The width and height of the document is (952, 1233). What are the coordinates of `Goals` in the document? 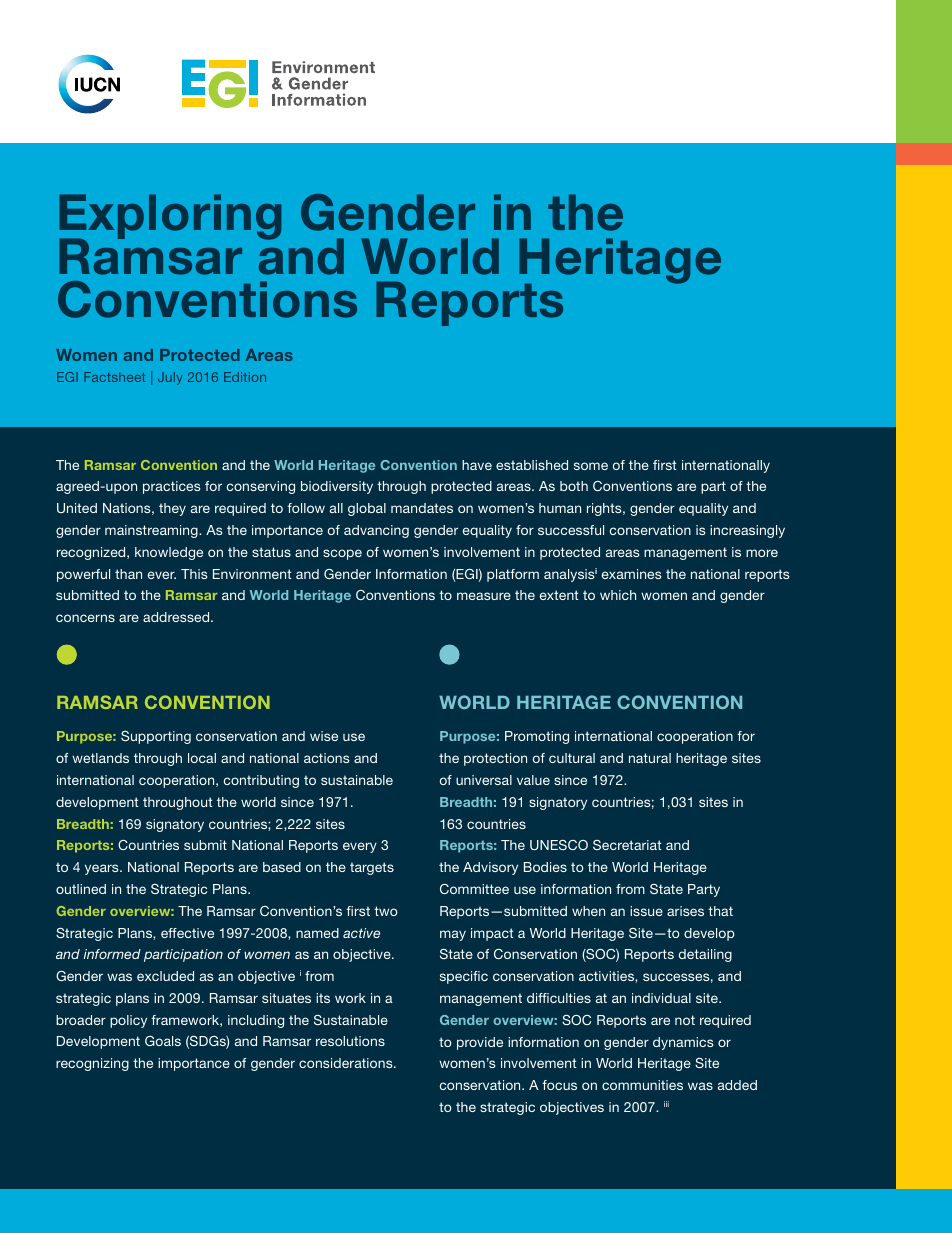 It's located at (163, 1041).
